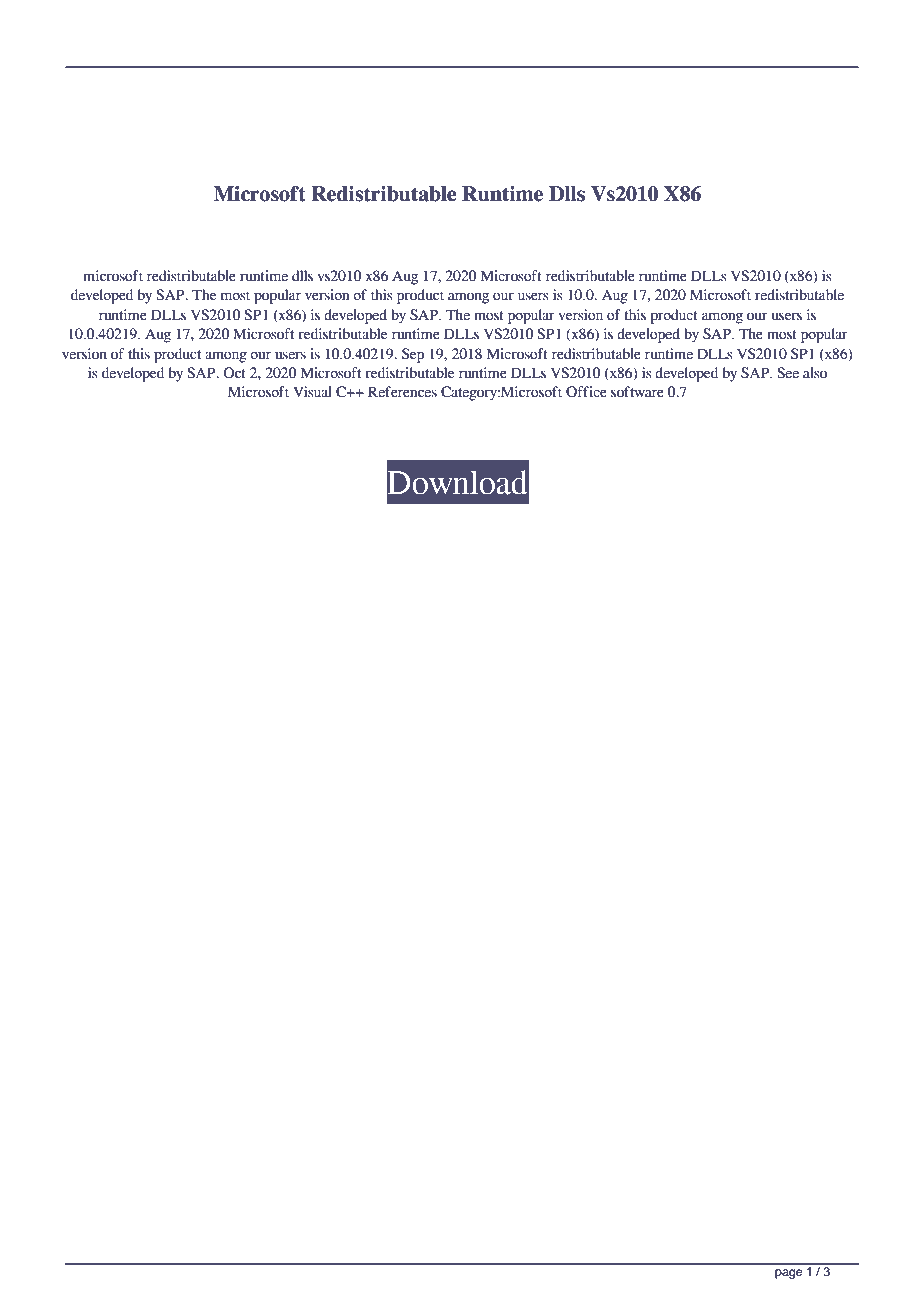 Image resolution: width=924 pixels, height=1308 pixels. I want to click on also, so click(815, 373).
